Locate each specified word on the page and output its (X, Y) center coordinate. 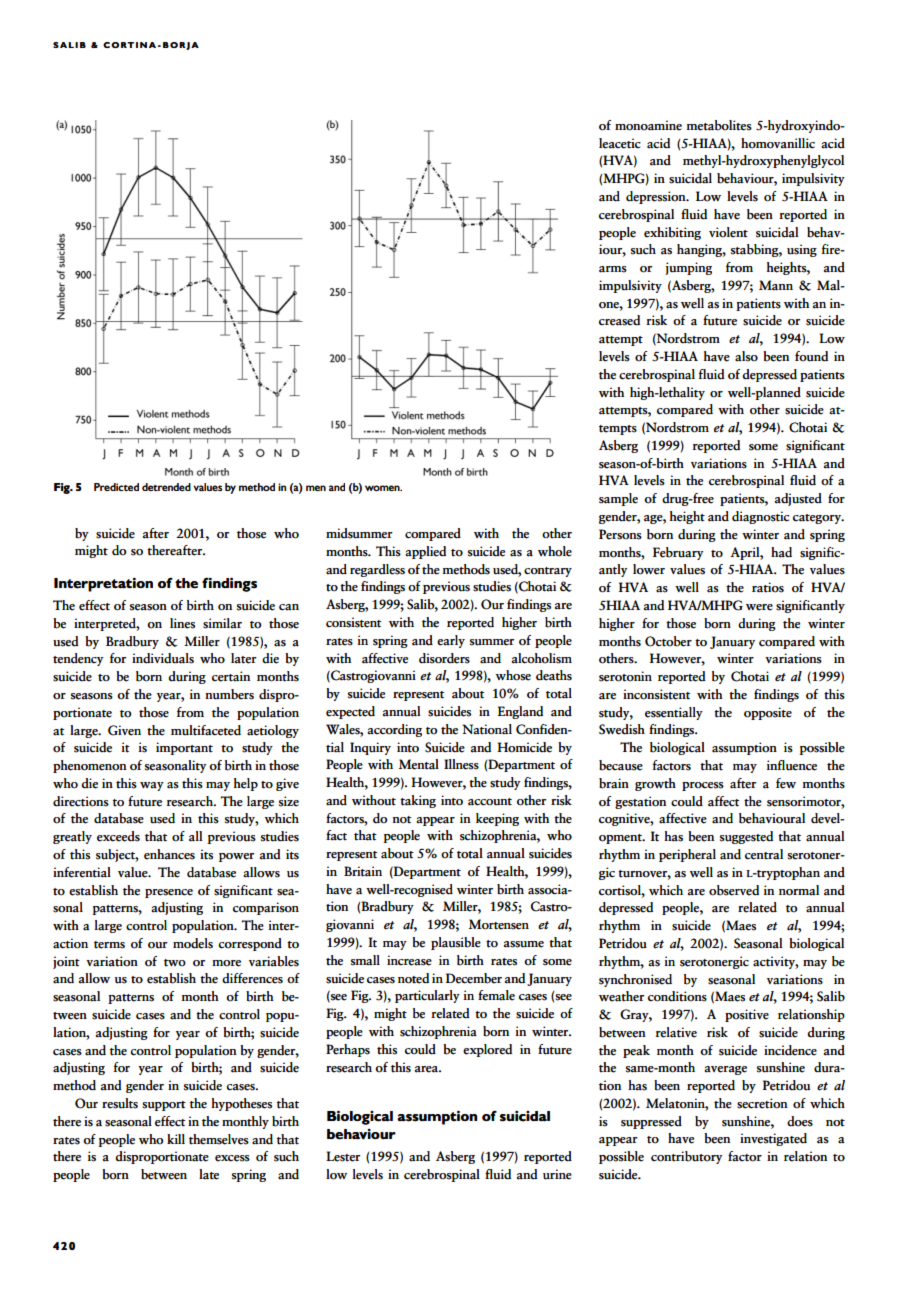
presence (169, 893)
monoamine (648, 125)
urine (557, 1174)
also (746, 356)
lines (182, 623)
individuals (163, 658)
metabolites (719, 125)
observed (734, 890)
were (759, 607)
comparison (266, 908)
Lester (343, 1156)
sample (618, 499)
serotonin (625, 676)
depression (657, 197)
